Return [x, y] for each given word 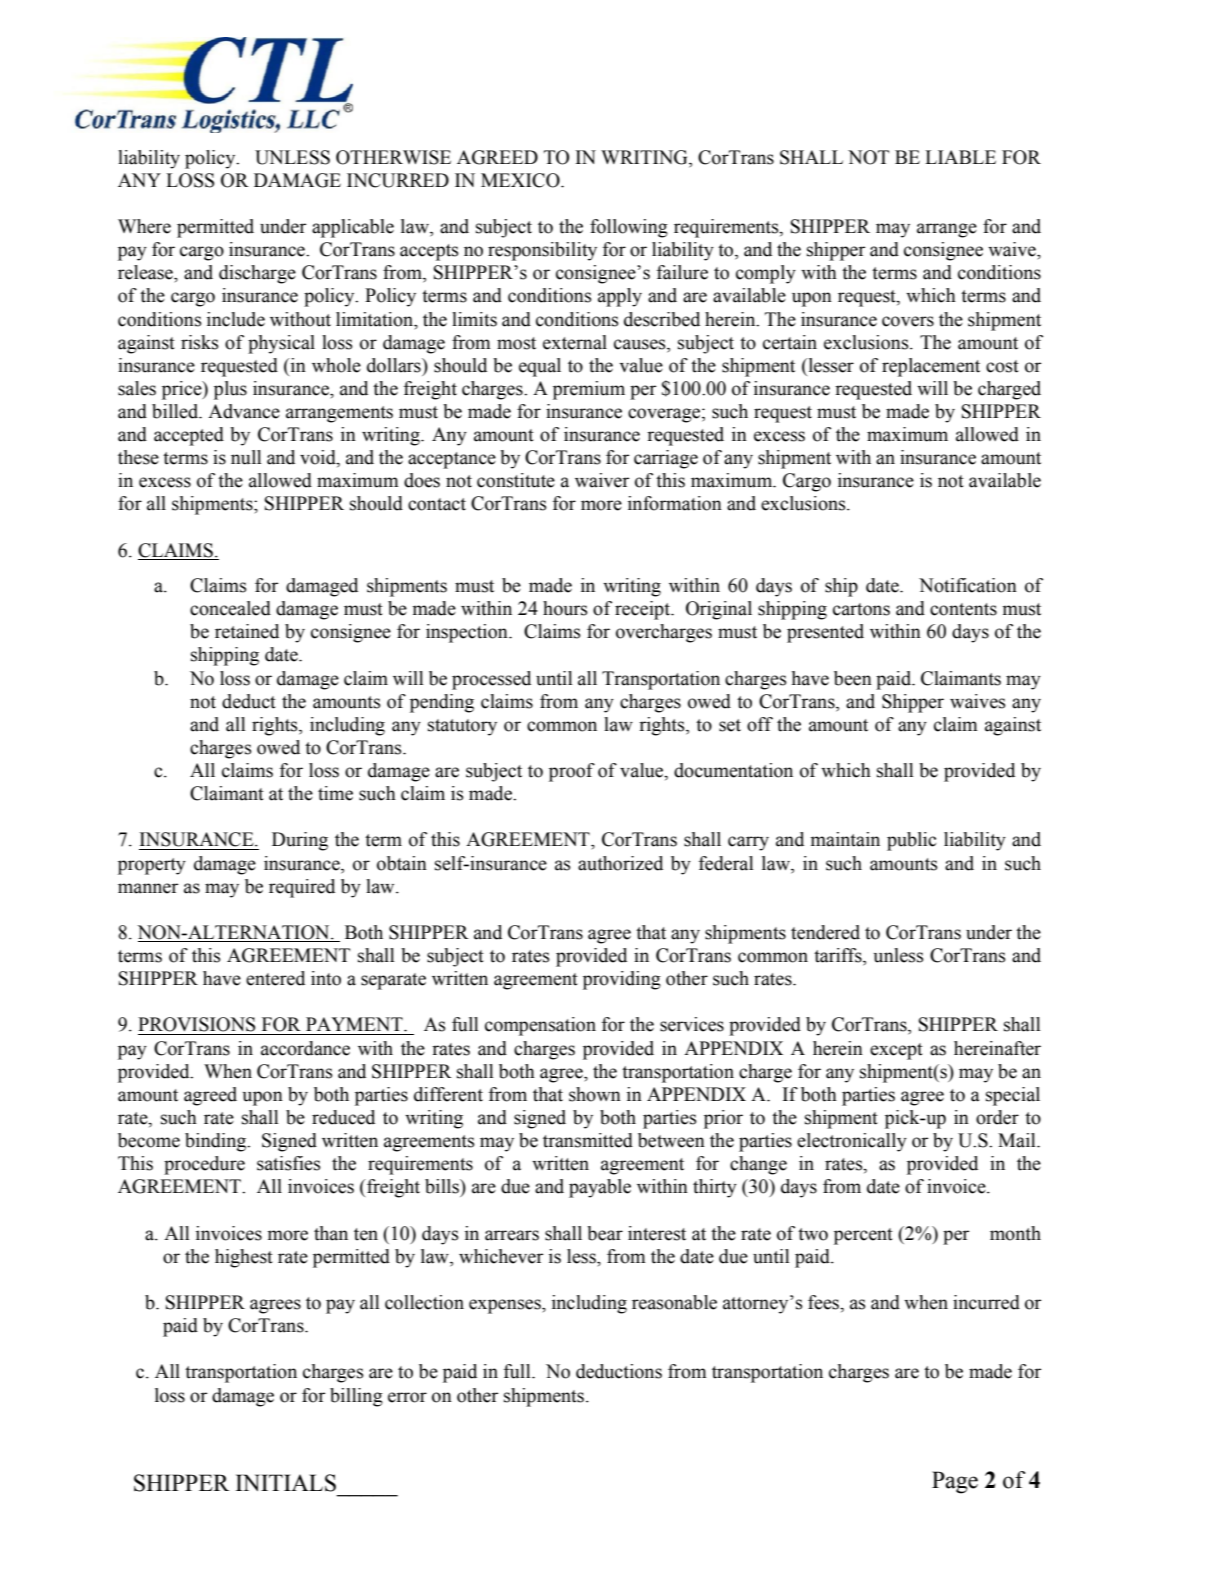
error [407, 1397]
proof [572, 772]
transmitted [588, 1140]
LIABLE [960, 157]
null [246, 457]
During [300, 841]
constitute [516, 480]
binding [217, 1142]
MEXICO [521, 180]
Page [955, 1482]
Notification [968, 585]
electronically [852, 1142]
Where [144, 226]
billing [356, 1397]
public [911, 841]
